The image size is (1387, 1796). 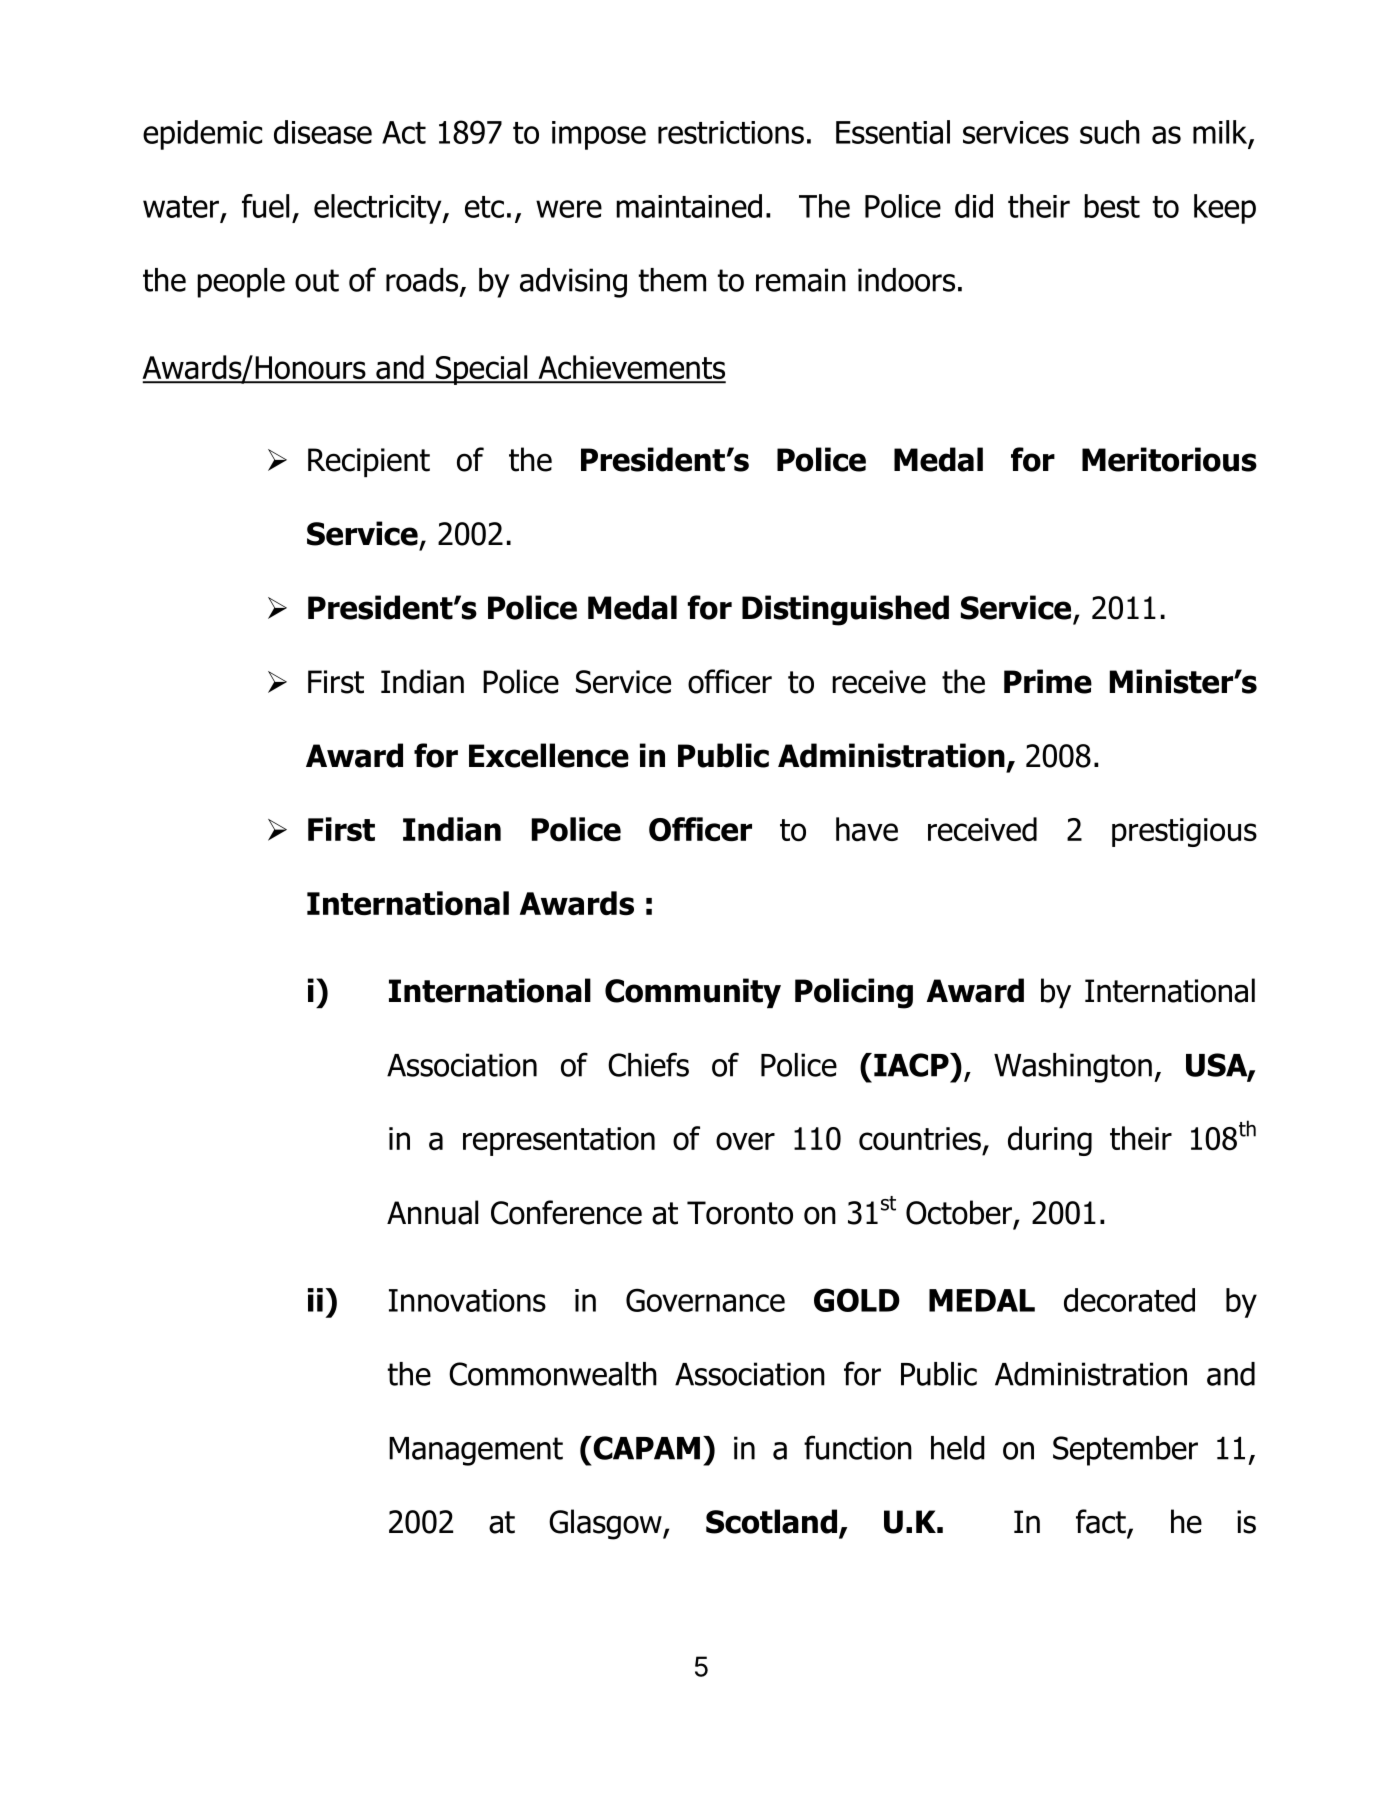 What do you see at coordinates (1048, 681) in the screenshot?
I see `Prime` at bounding box center [1048, 681].
